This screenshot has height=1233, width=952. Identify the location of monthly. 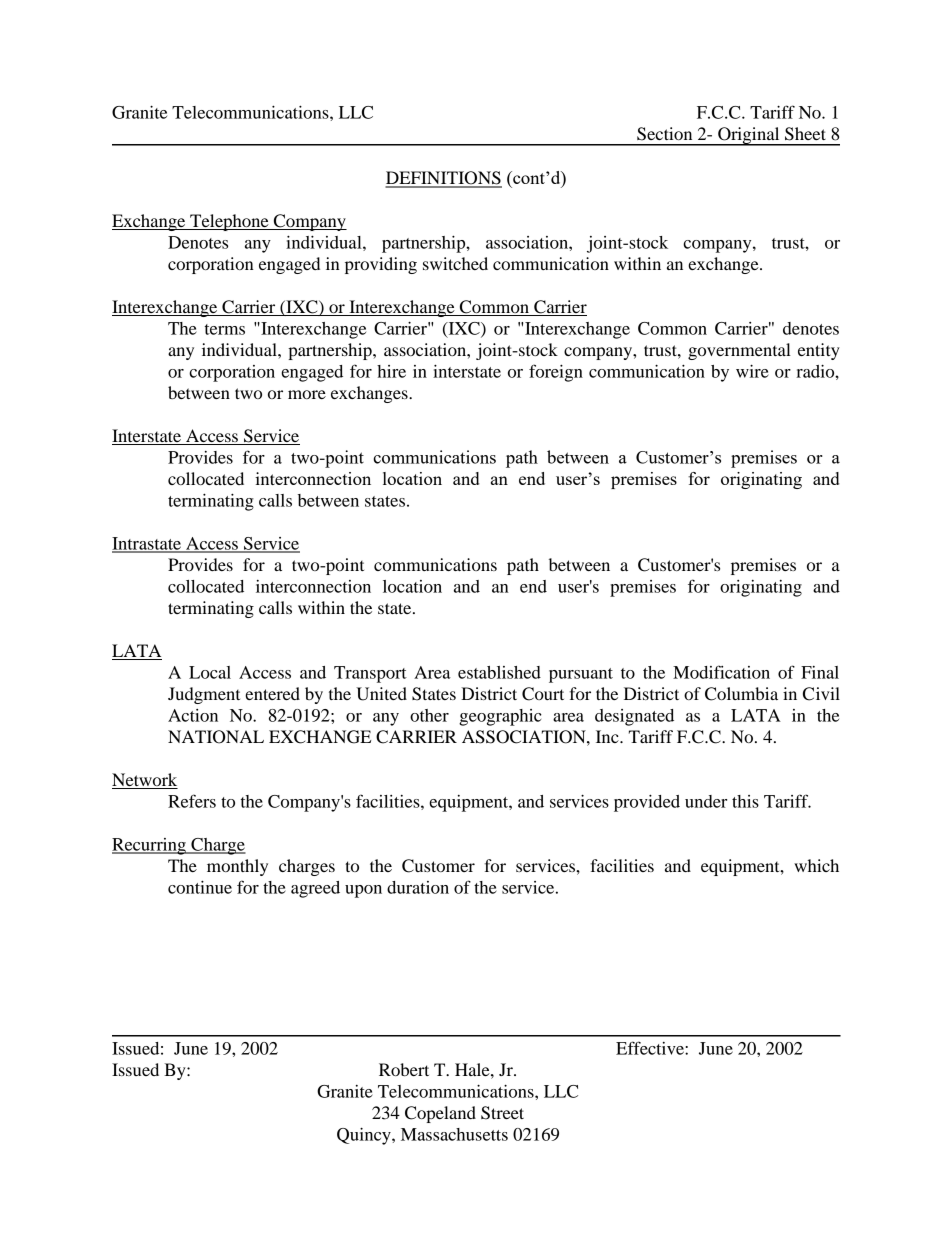
(237, 867).
